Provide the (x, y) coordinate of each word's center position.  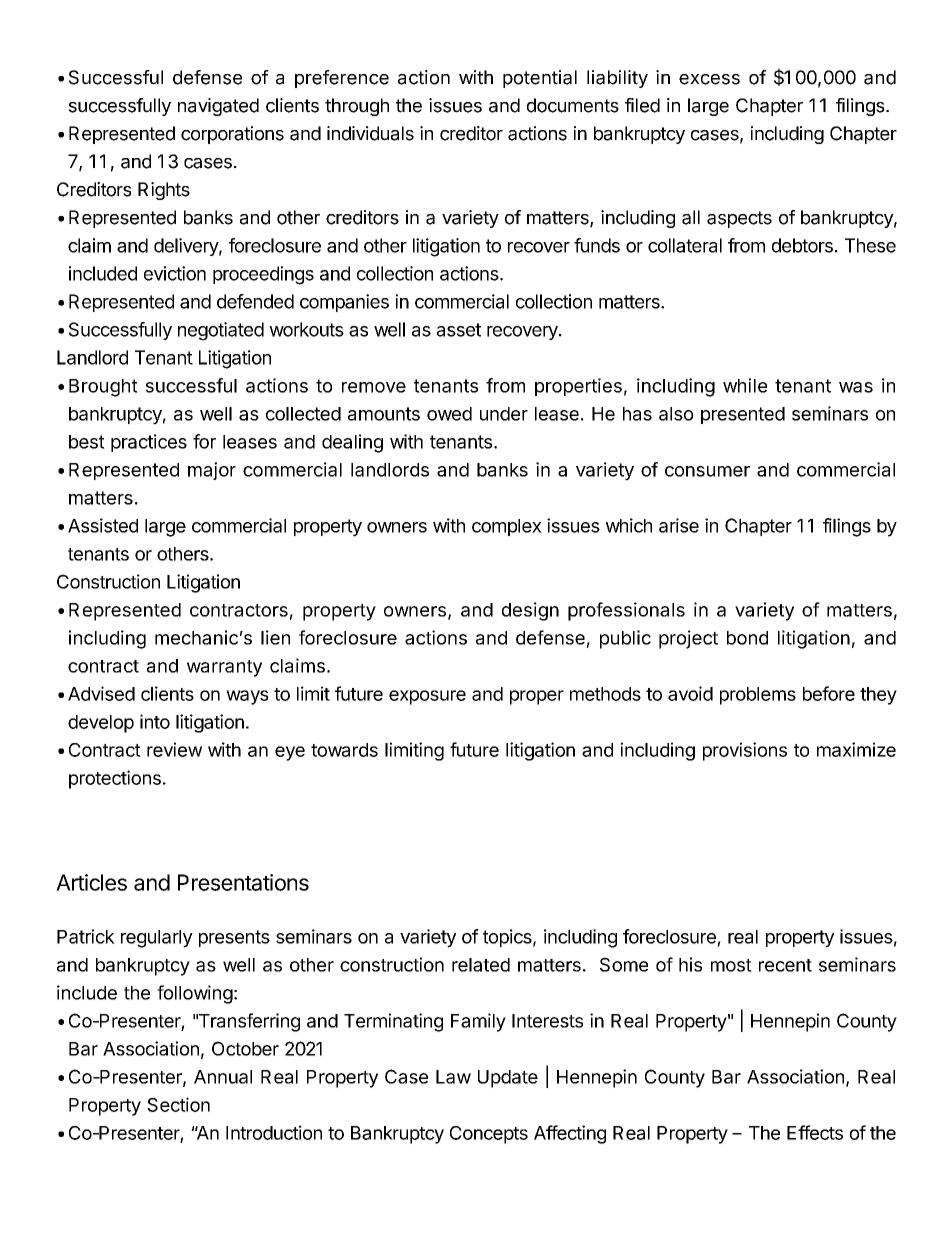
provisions (745, 751)
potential (540, 79)
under (504, 414)
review (174, 749)
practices (149, 443)
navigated (218, 107)
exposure (427, 697)
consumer (707, 471)
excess (709, 79)
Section (178, 1104)
